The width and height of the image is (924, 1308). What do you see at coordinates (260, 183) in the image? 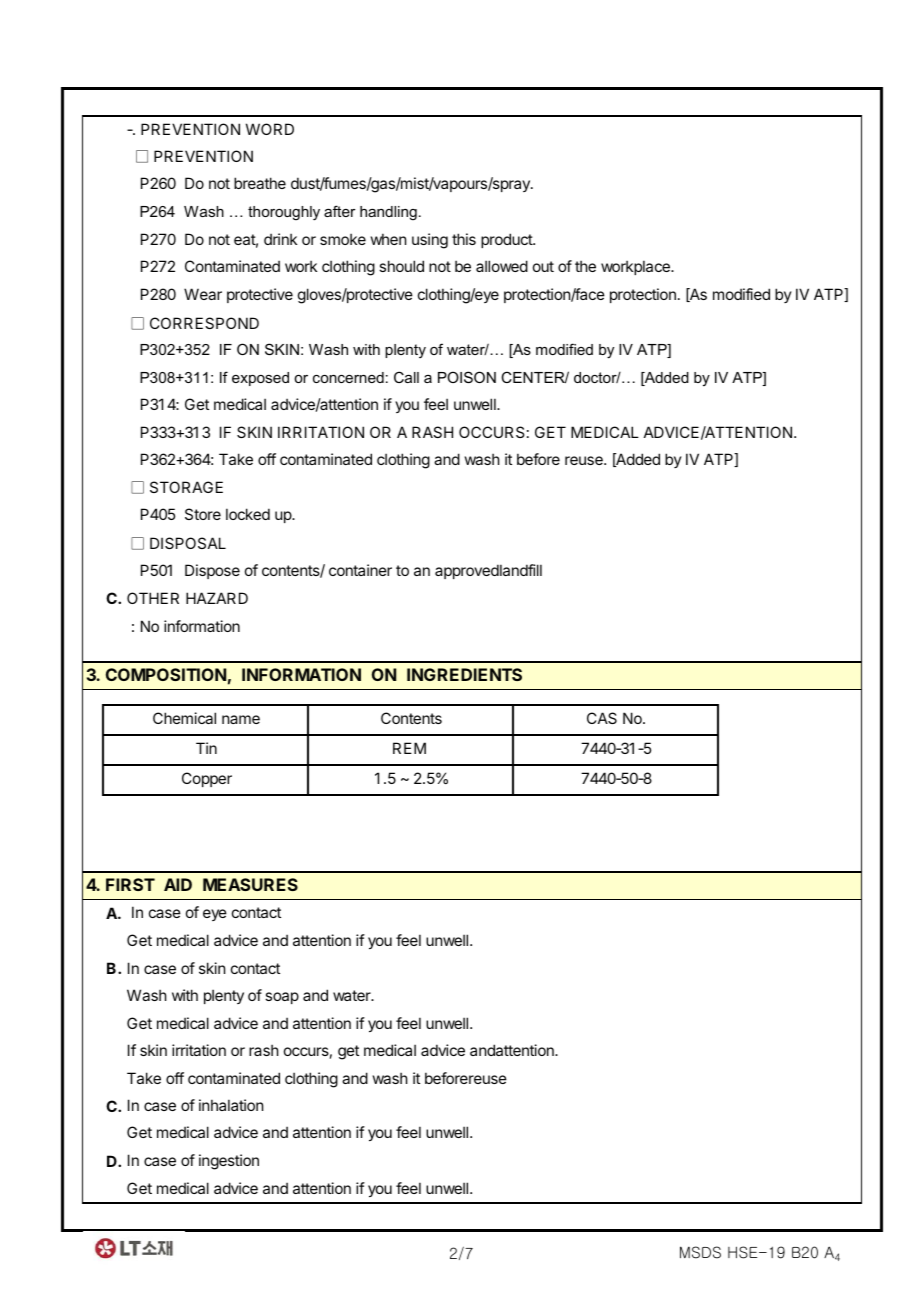
I see `breathe` at bounding box center [260, 183].
